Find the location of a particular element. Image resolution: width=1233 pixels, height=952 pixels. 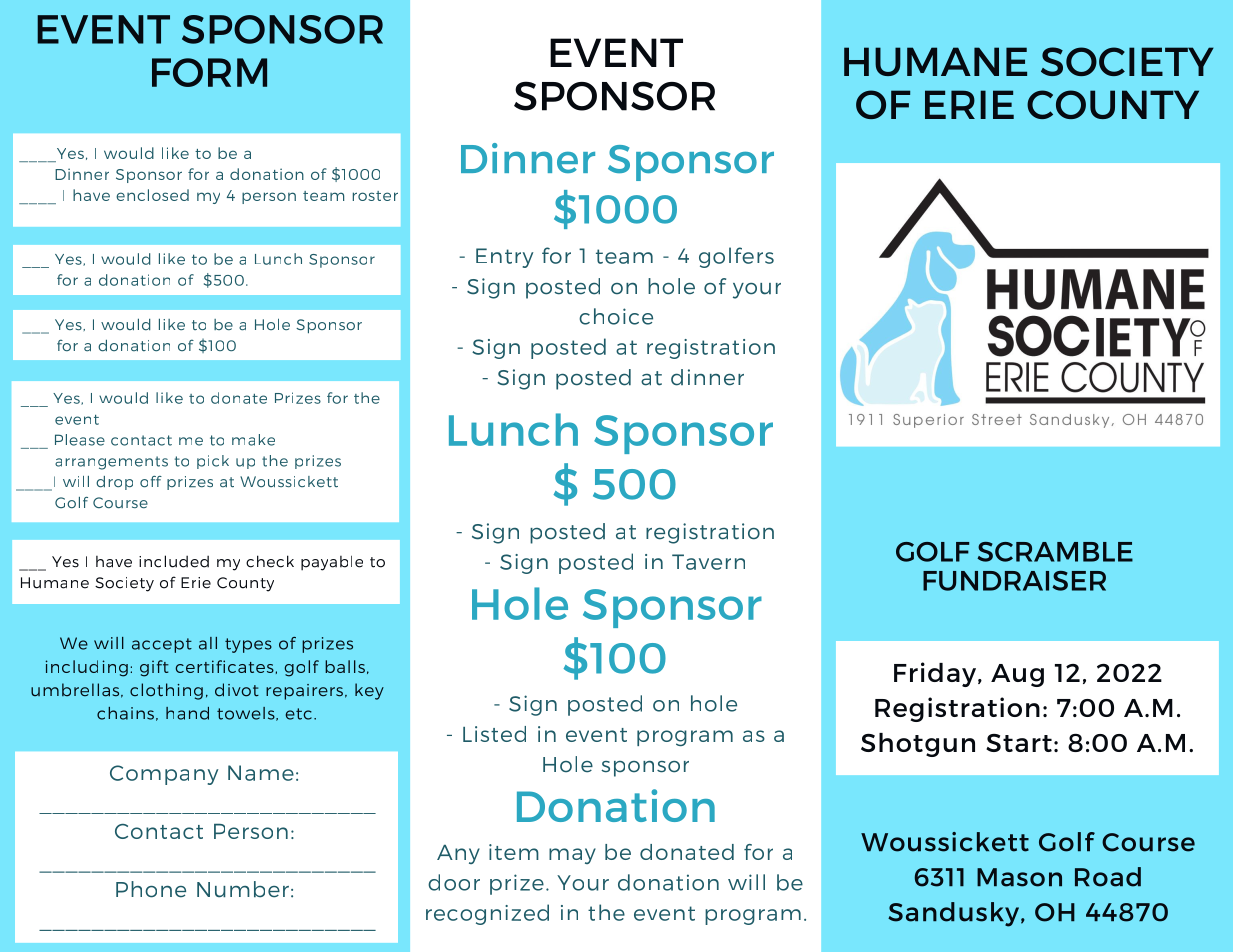

choice is located at coordinates (616, 316).
